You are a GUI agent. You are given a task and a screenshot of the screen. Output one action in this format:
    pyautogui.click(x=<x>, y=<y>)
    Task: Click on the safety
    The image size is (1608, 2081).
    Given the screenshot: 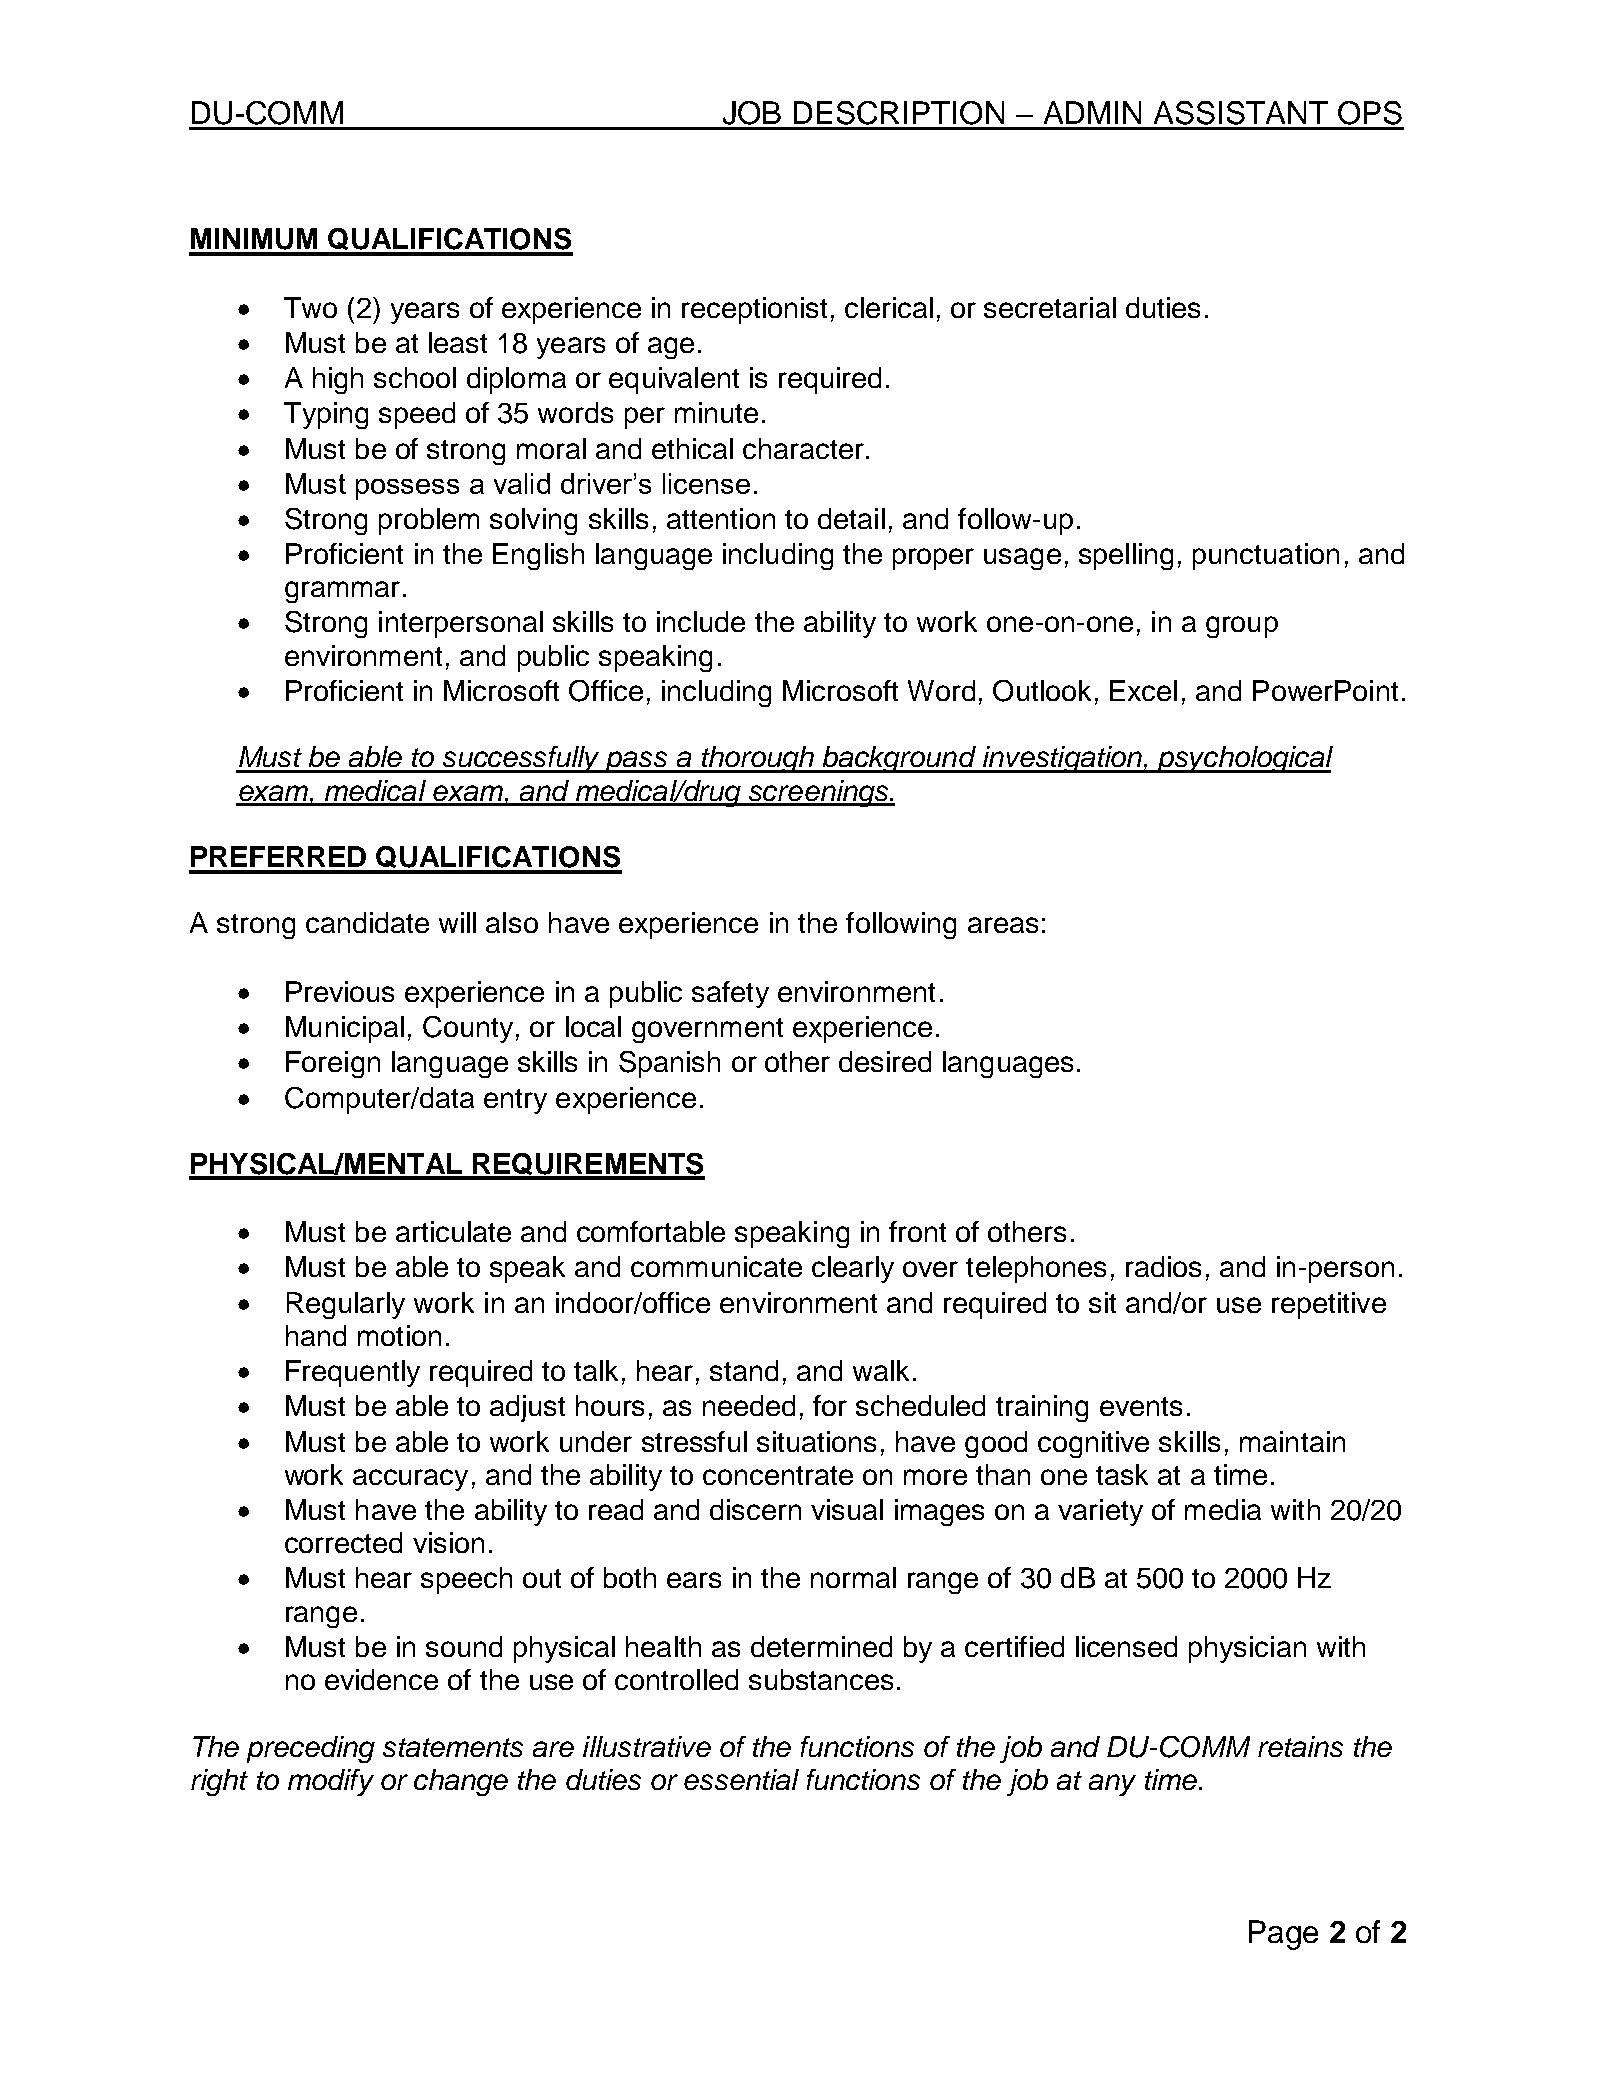 What is the action you would take?
    pyautogui.click(x=730, y=994)
